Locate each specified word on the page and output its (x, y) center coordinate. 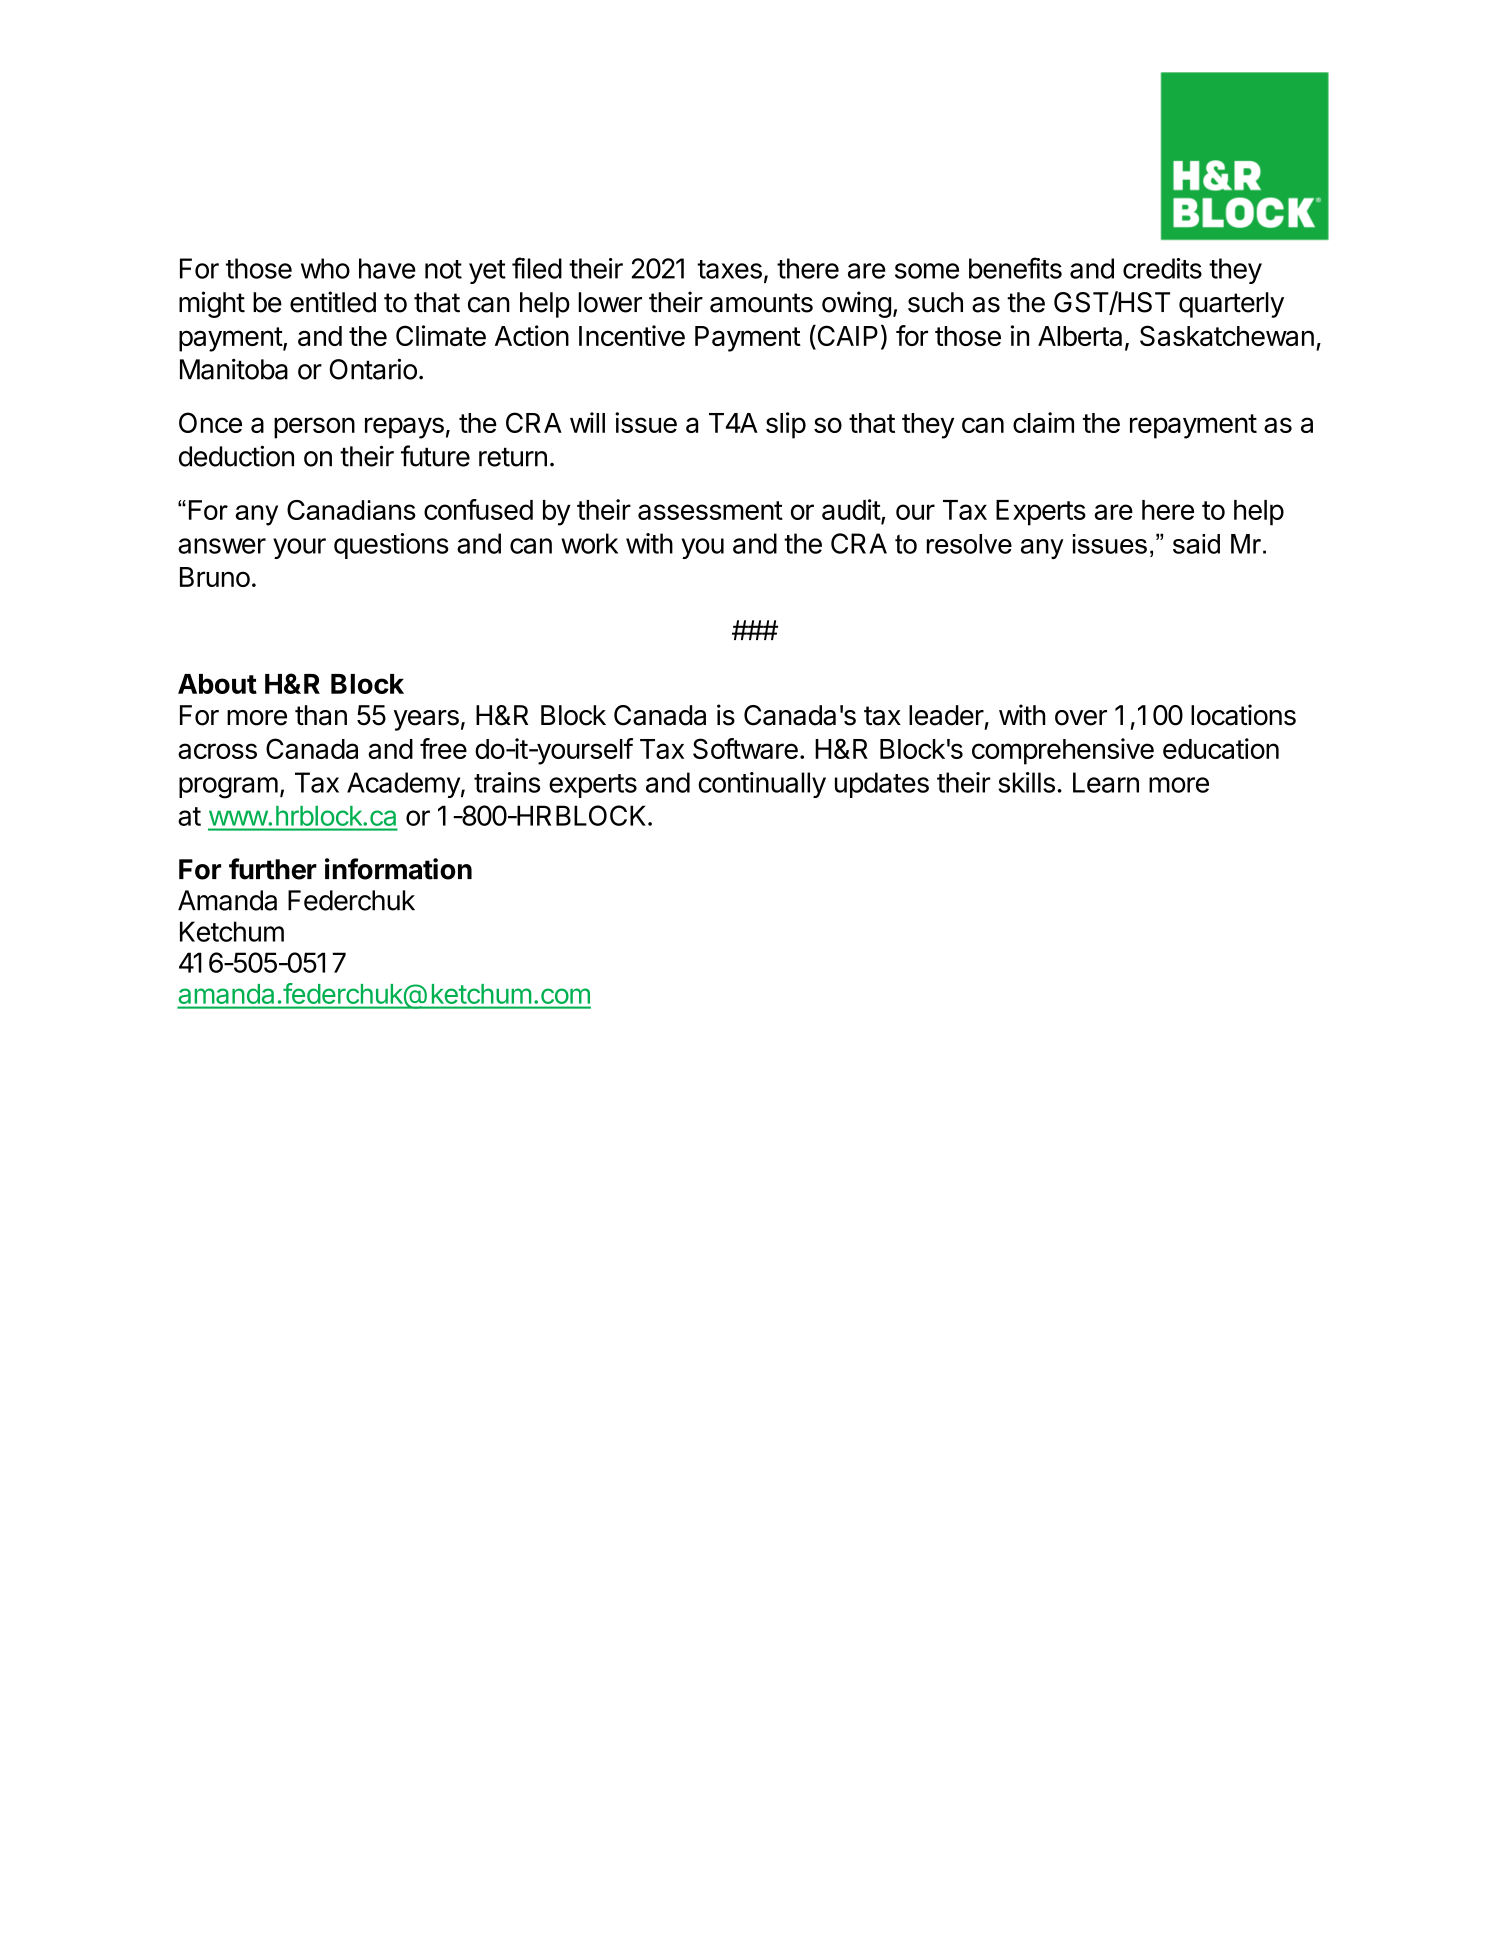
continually (762, 785)
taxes (729, 269)
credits (1162, 268)
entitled (333, 302)
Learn (1106, 782)
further (273, 869)
